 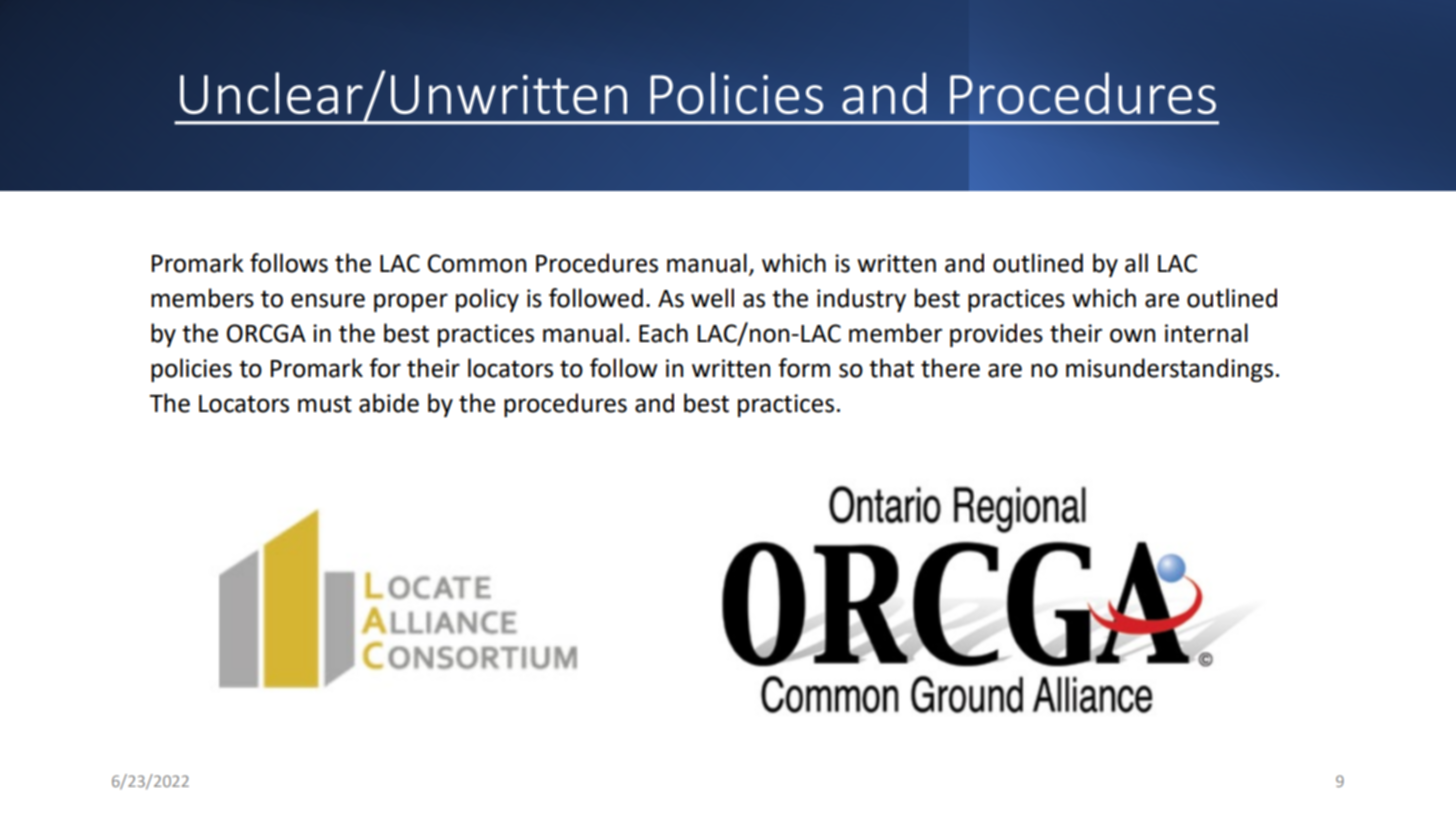 What do you see at coordinates (1136, 263) in the screenshot?
I see `all` at bounding box center [1136, 263].
